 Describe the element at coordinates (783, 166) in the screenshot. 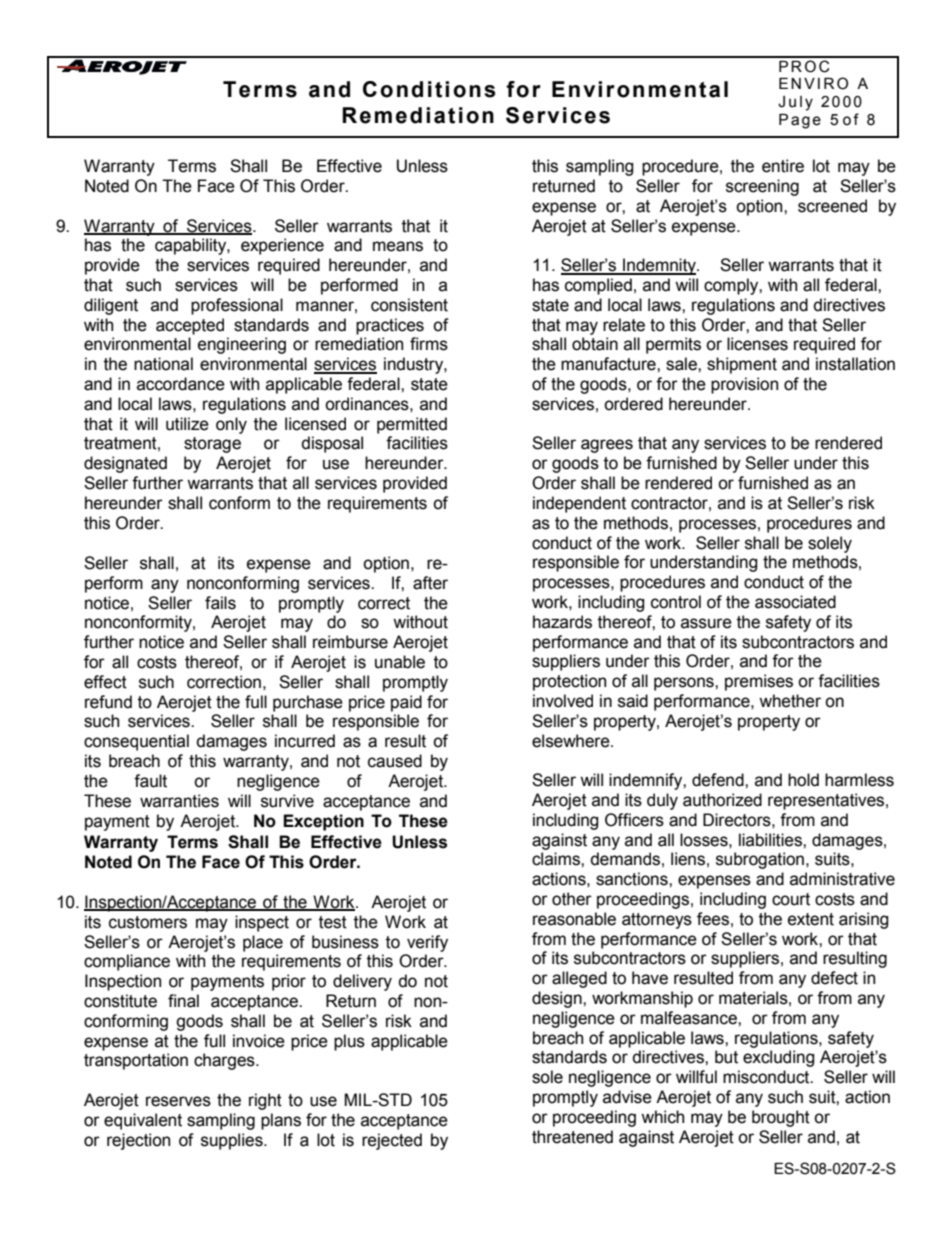

I see `entire` at that location.
